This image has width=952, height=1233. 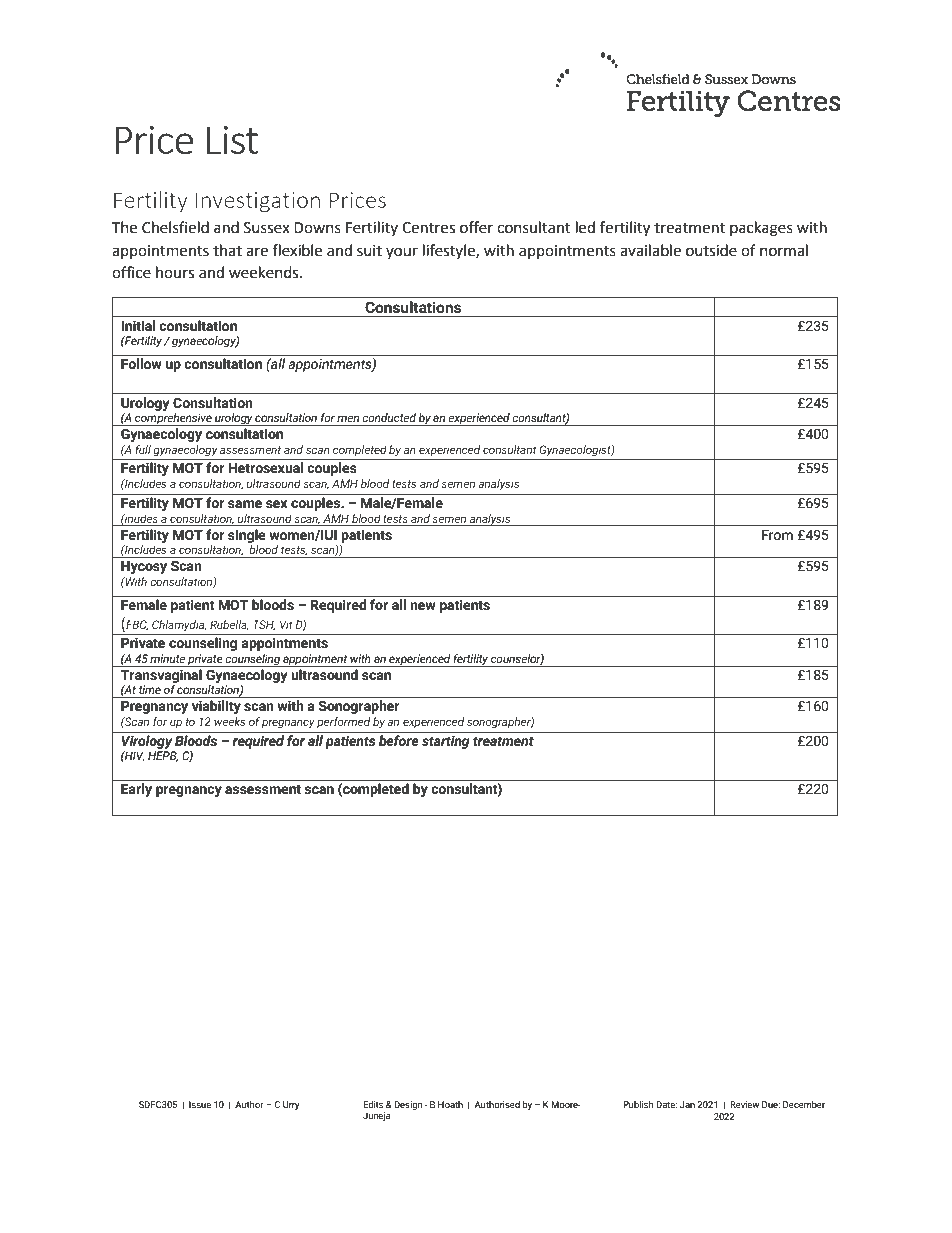 What do you see at coordinates (761, 229) in the image?
I see `packages` at bounding box center [761, 229].
